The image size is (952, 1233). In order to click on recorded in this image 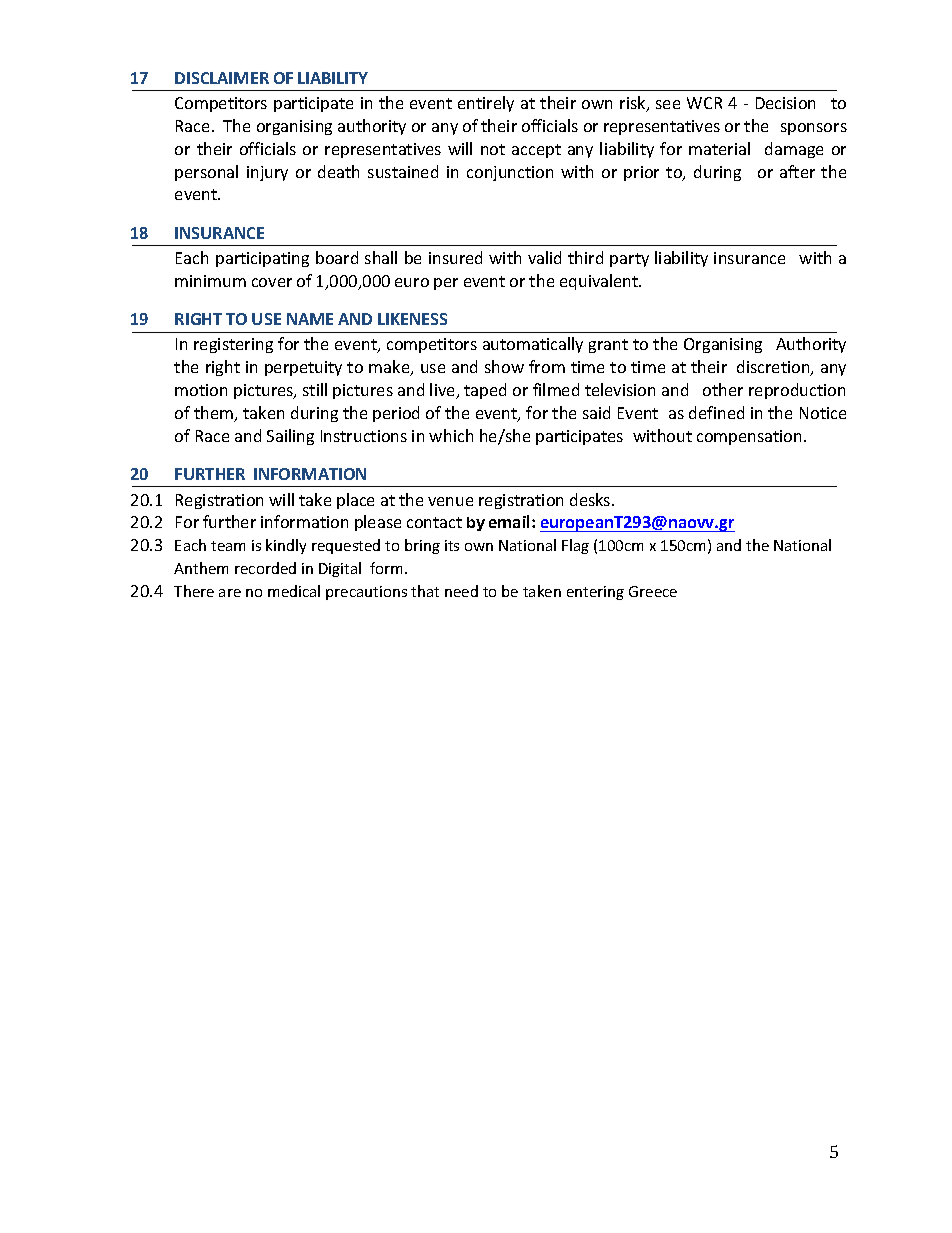, I will do `click(265, 568)`.
